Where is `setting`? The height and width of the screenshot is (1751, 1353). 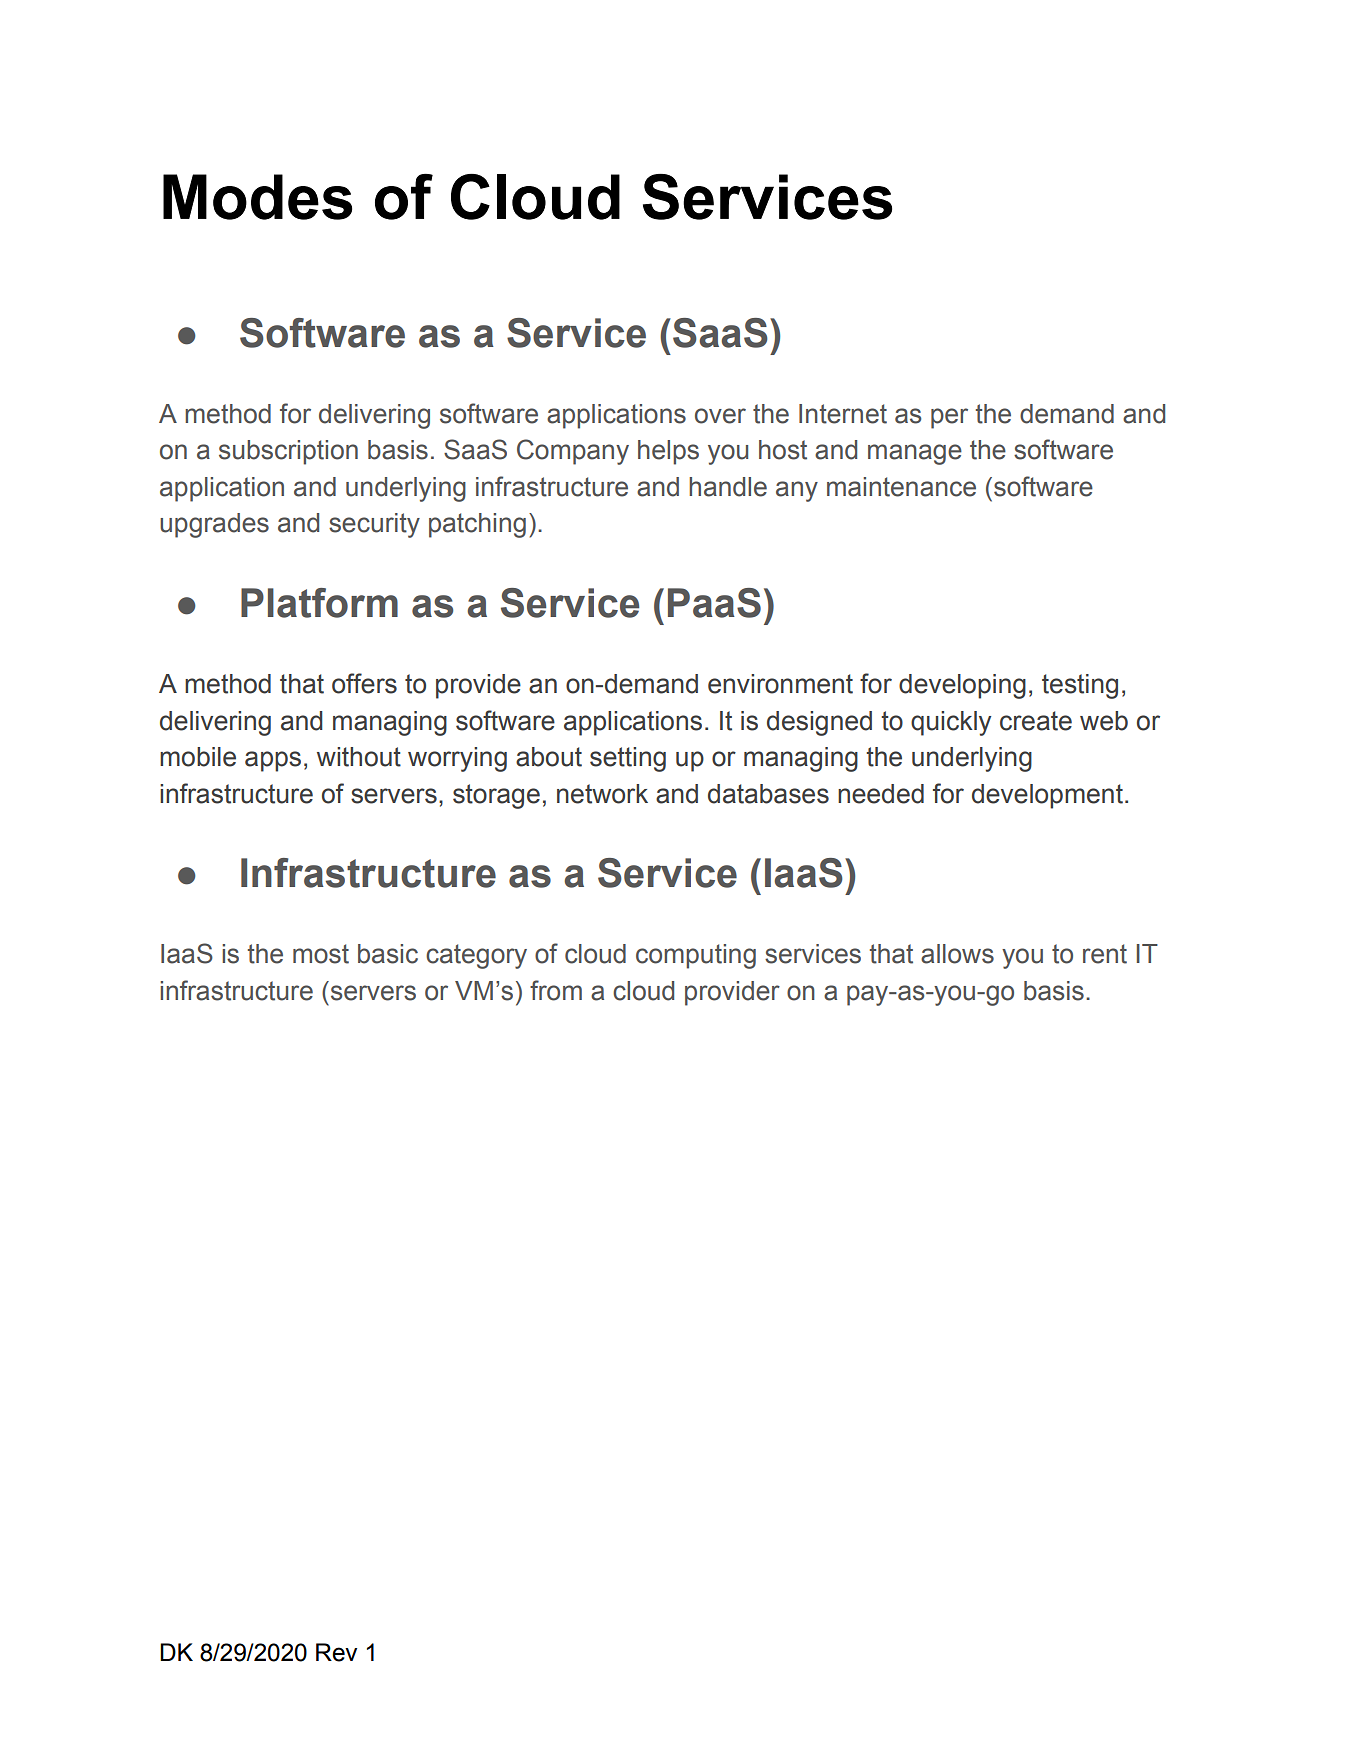
setting is located at coordinates (628, 759).
